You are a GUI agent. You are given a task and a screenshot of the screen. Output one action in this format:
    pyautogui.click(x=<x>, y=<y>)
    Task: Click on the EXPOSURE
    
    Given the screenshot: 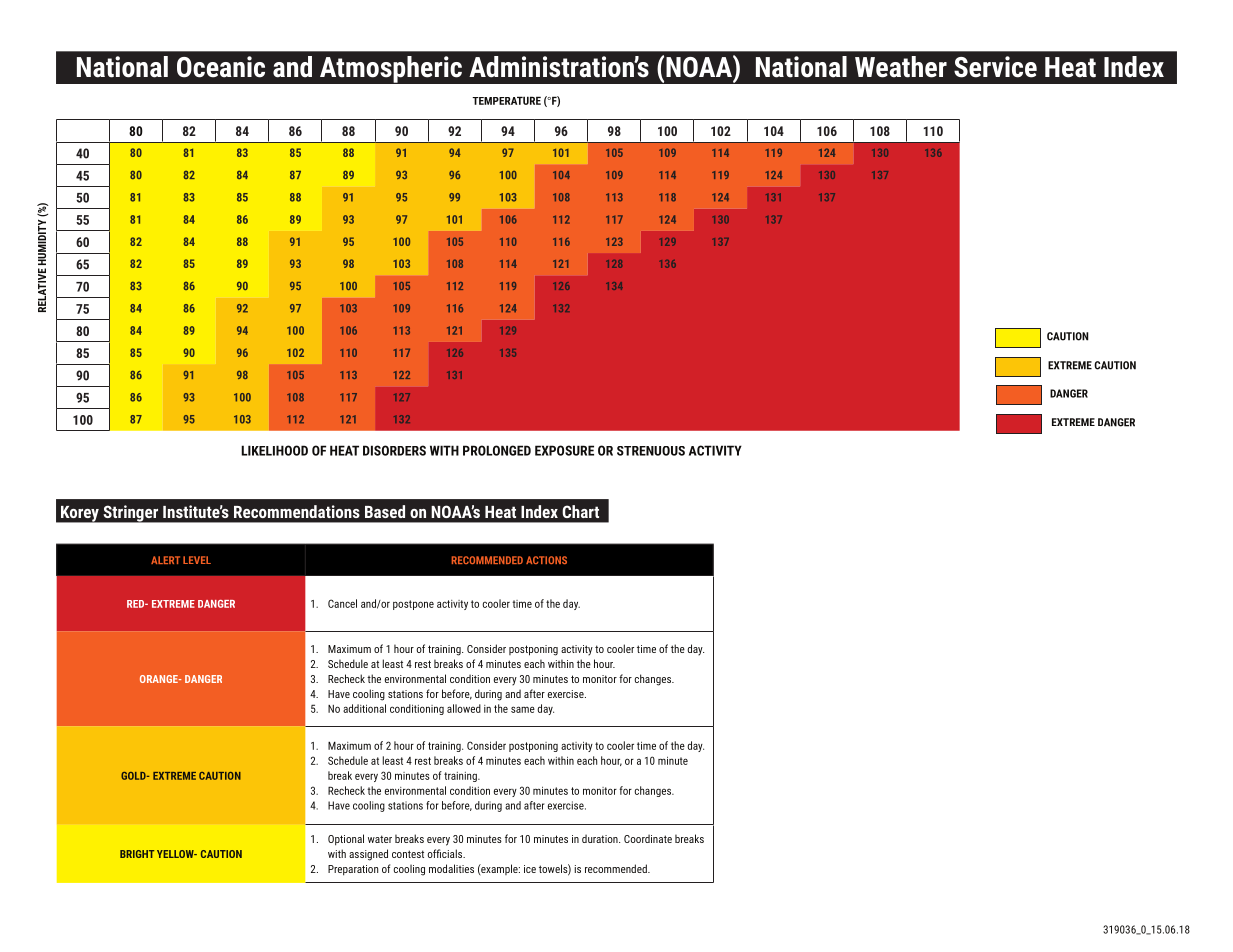 What is the action you would take?
    pyautogui.click(x=564, y=450)
